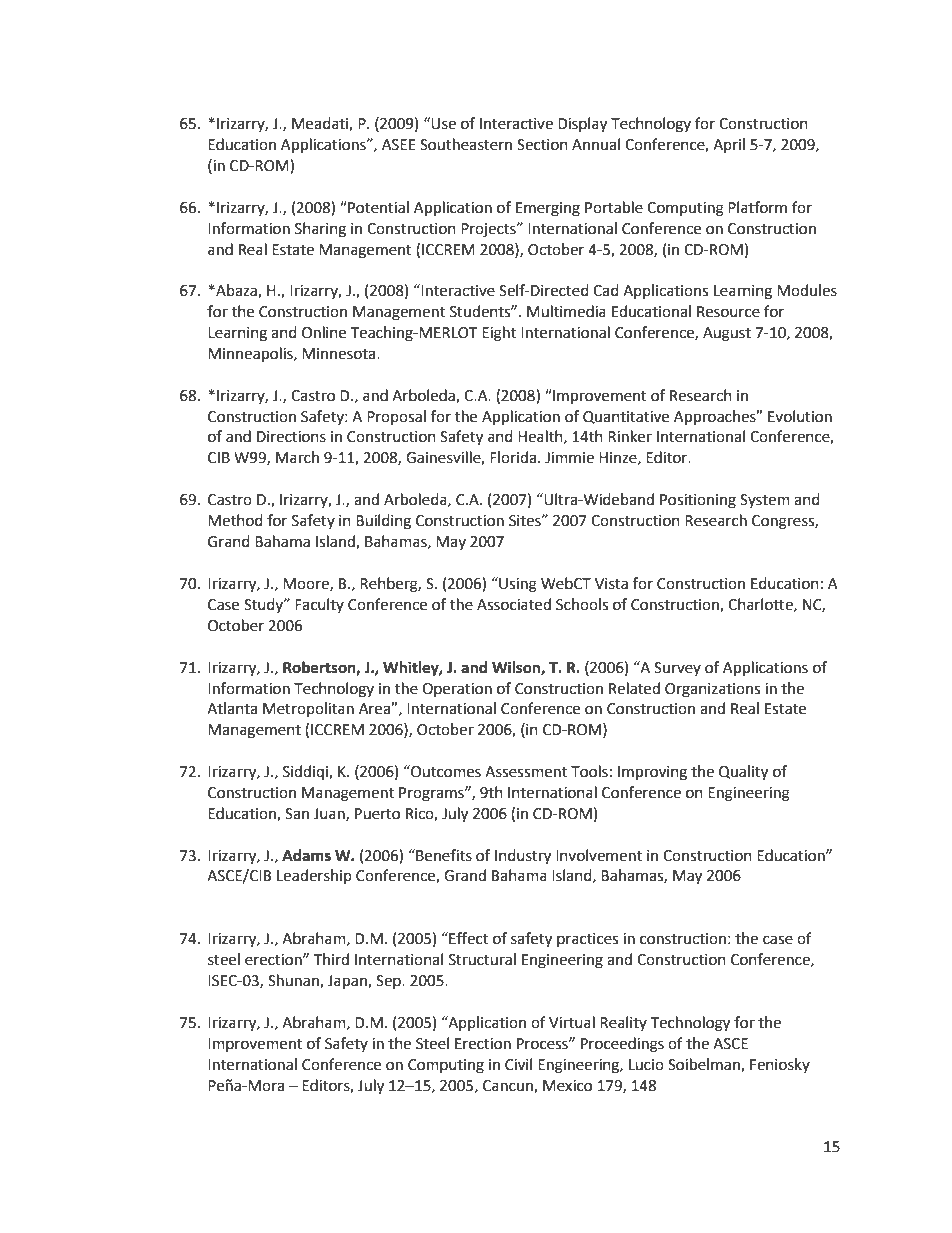 Image resolution: width=952 pixels, height=1233 pixels. Describe the element at coordinates (743, 773) in the screenshot. I see `Quality` at that location.
